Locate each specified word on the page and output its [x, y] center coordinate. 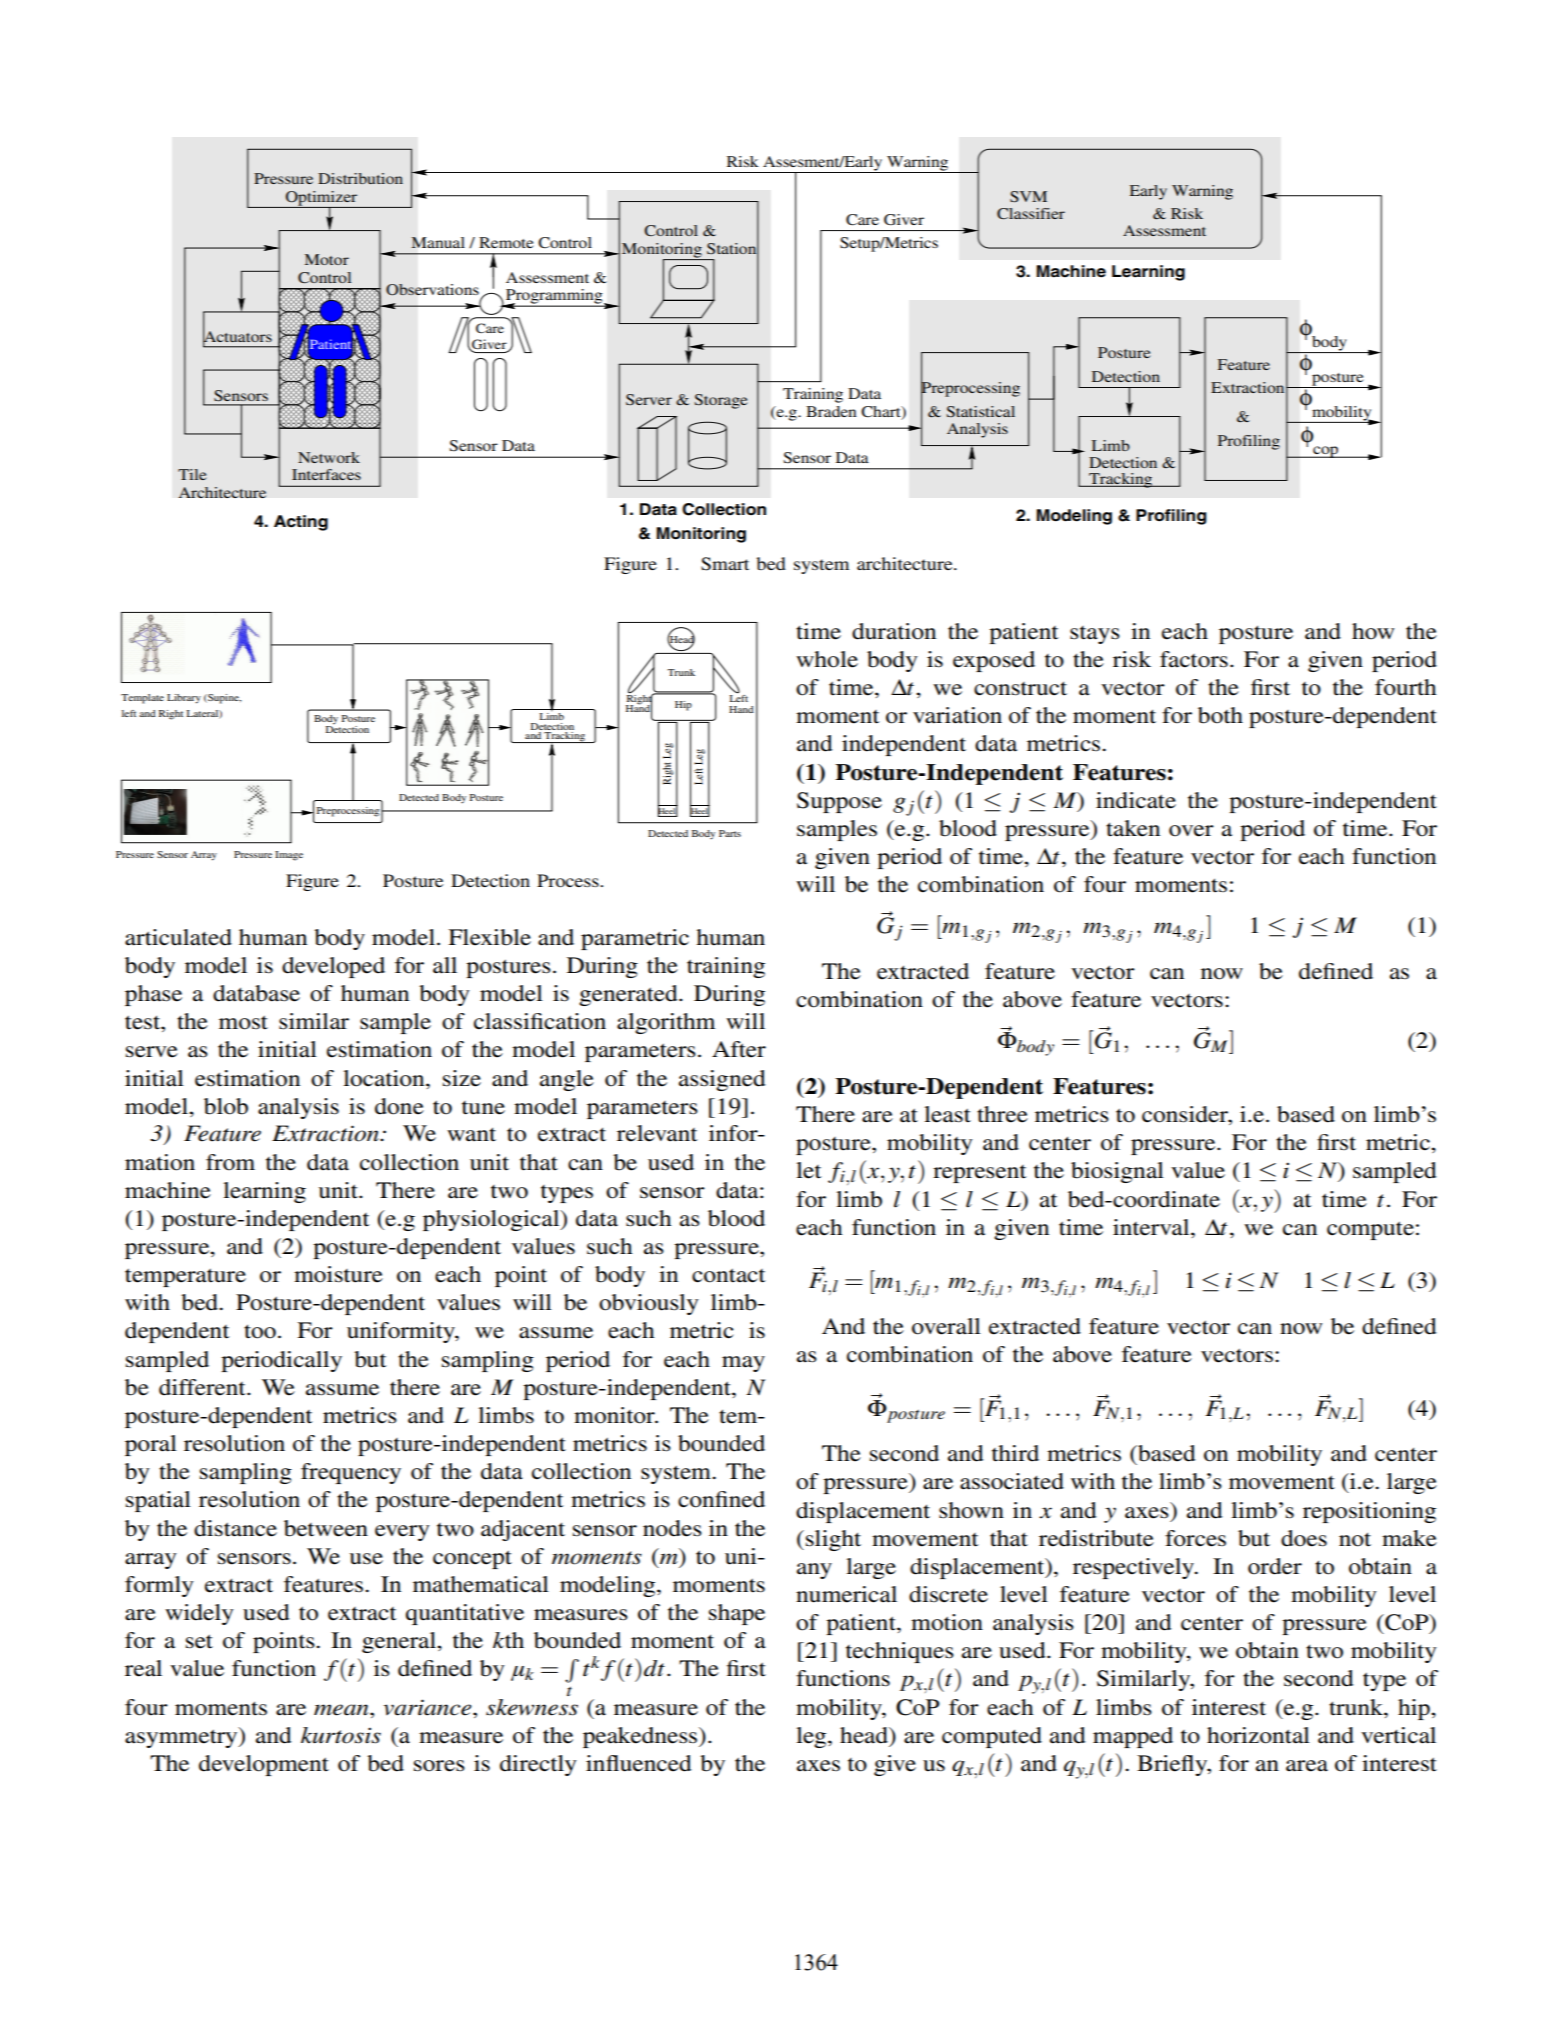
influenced [639, 1763]
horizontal [1258, 1735]
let [809, 1170]
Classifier [1031, 214]
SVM [1028, 197]
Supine [223, 699]
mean [342, 1710]
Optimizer [322, 199]
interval [1152, 1227]
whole [827, 659]
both [1220, 715]
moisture [338, 1274]
